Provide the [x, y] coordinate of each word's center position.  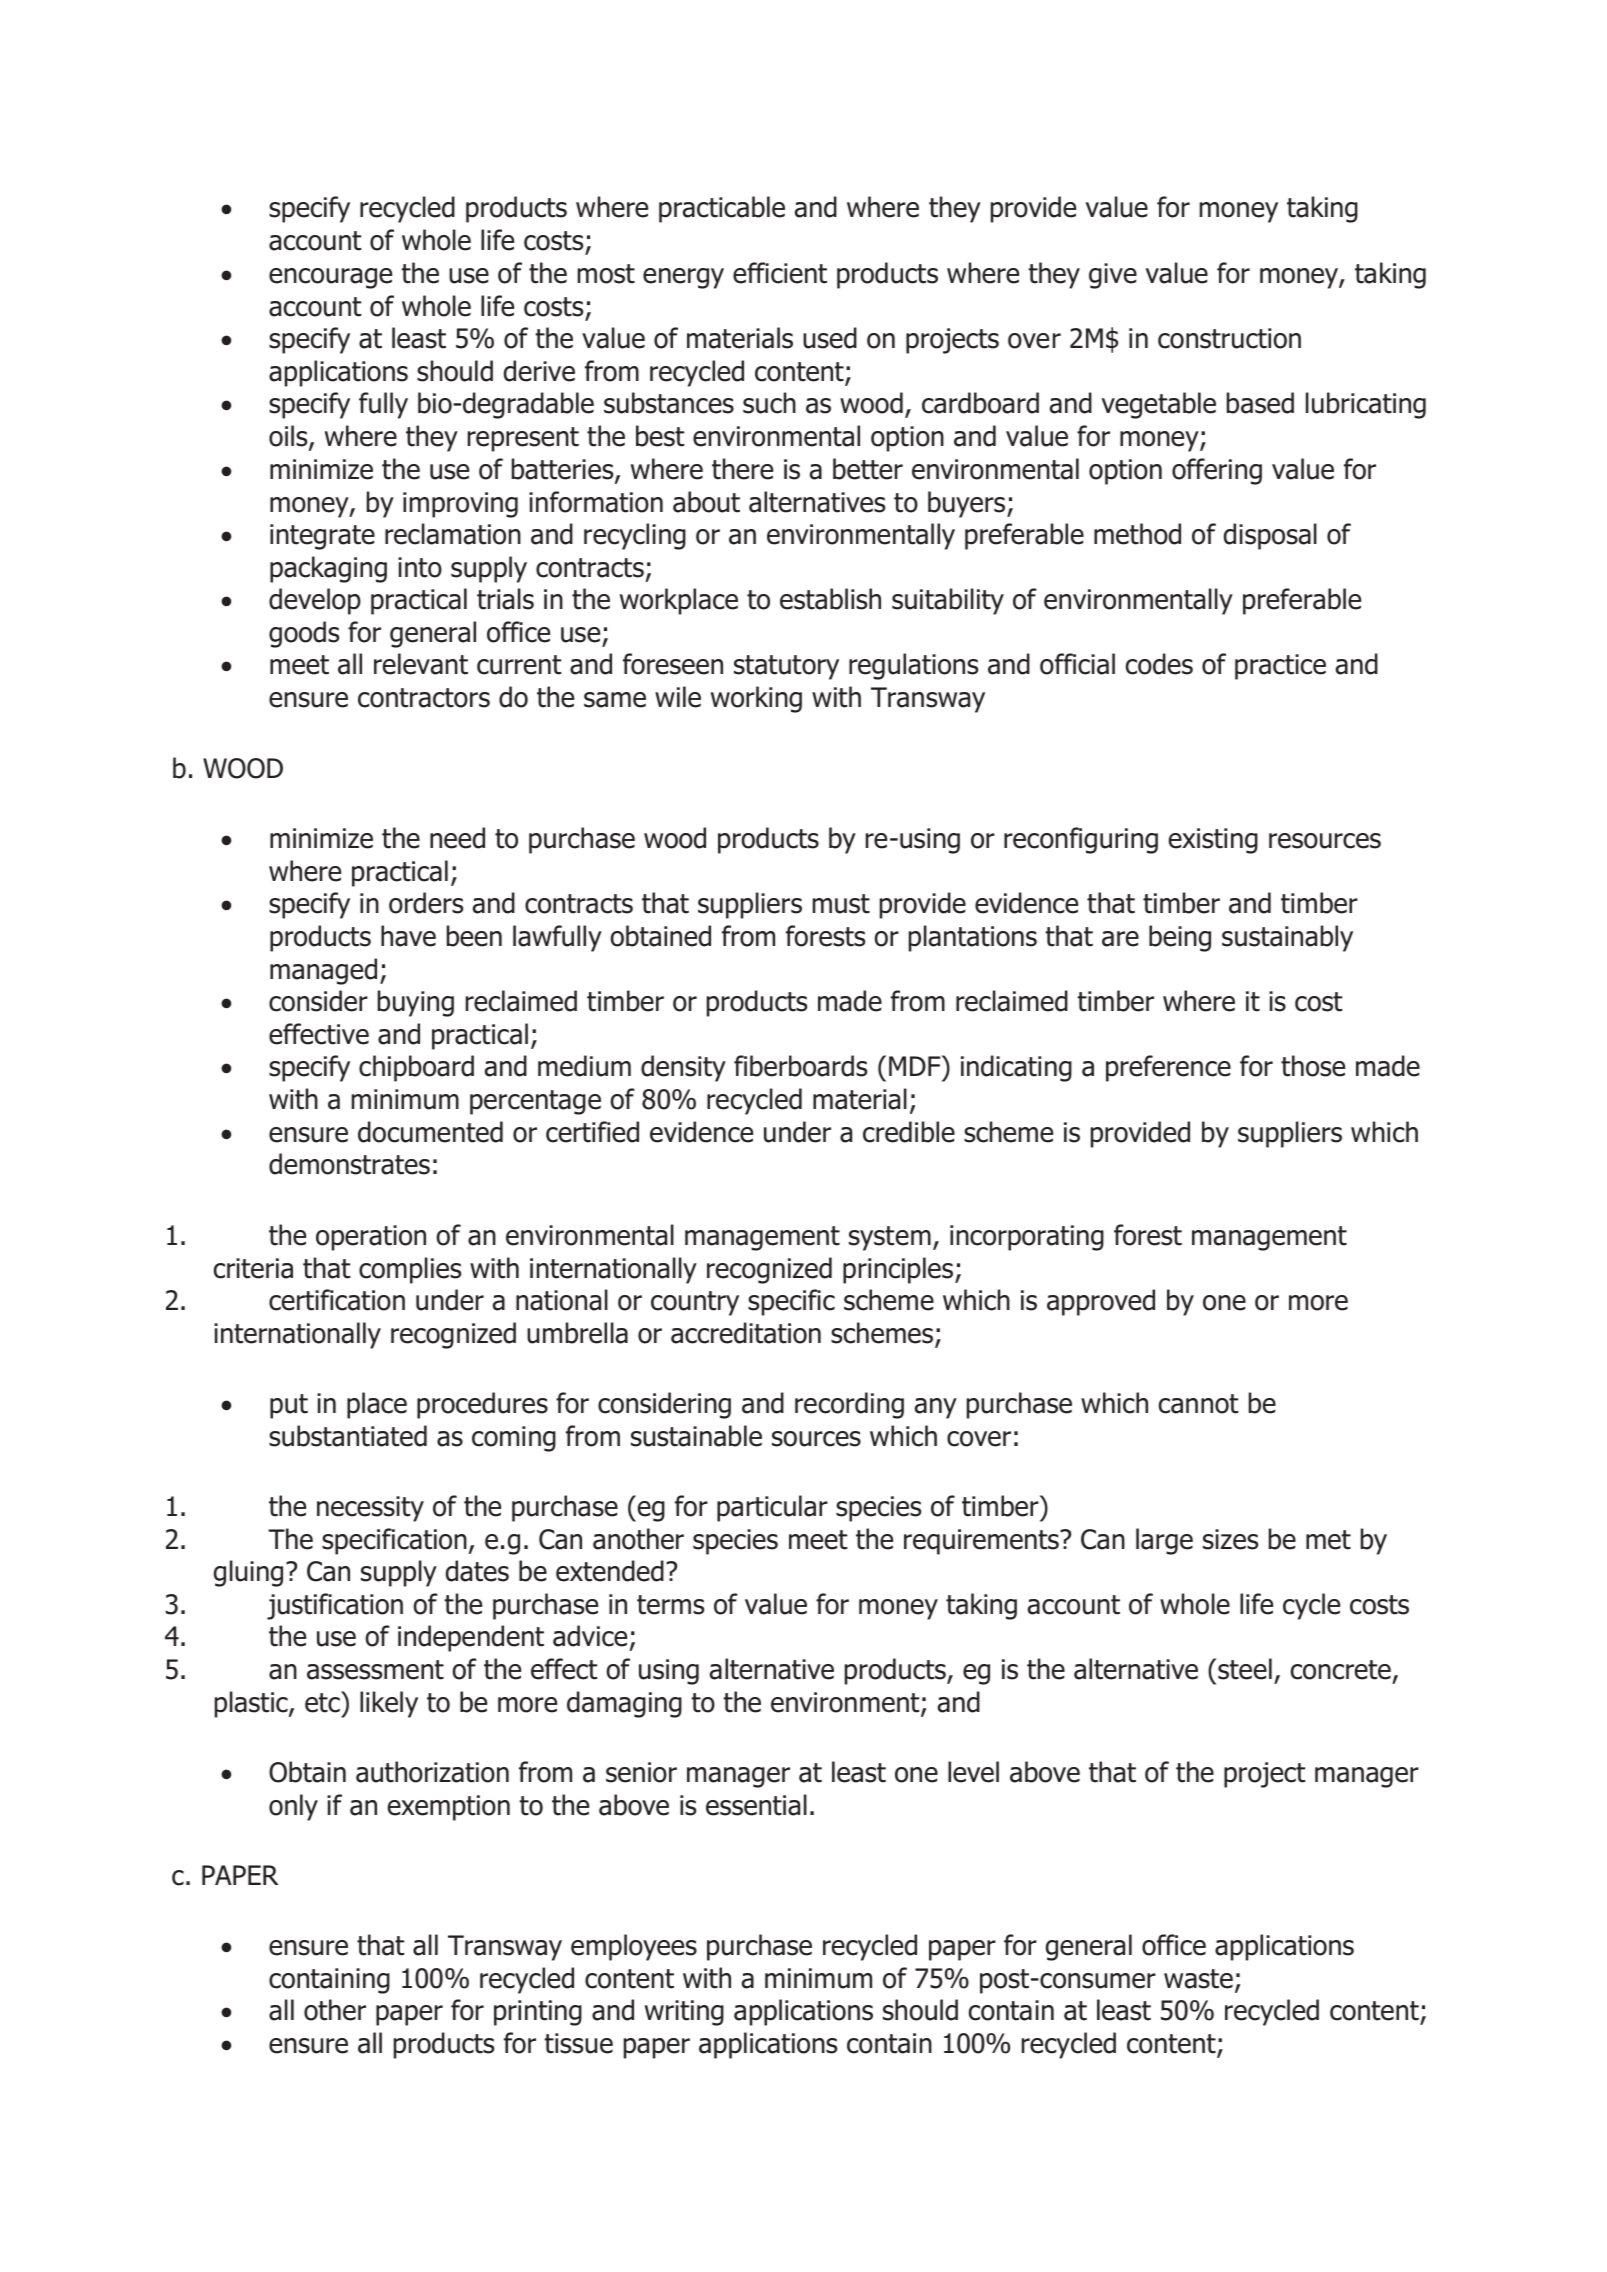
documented [430, 1132]
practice [1280, 667]
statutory [786, 667]
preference [1168, 1068]
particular [772, 1508]
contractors [424, 698]
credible [909, 1132]
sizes [1230, 1539]
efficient [780, 273]
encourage [330, 278]
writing [684, 2013]
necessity [370, 1509]
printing [538, 2013]
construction [1229, 338]
